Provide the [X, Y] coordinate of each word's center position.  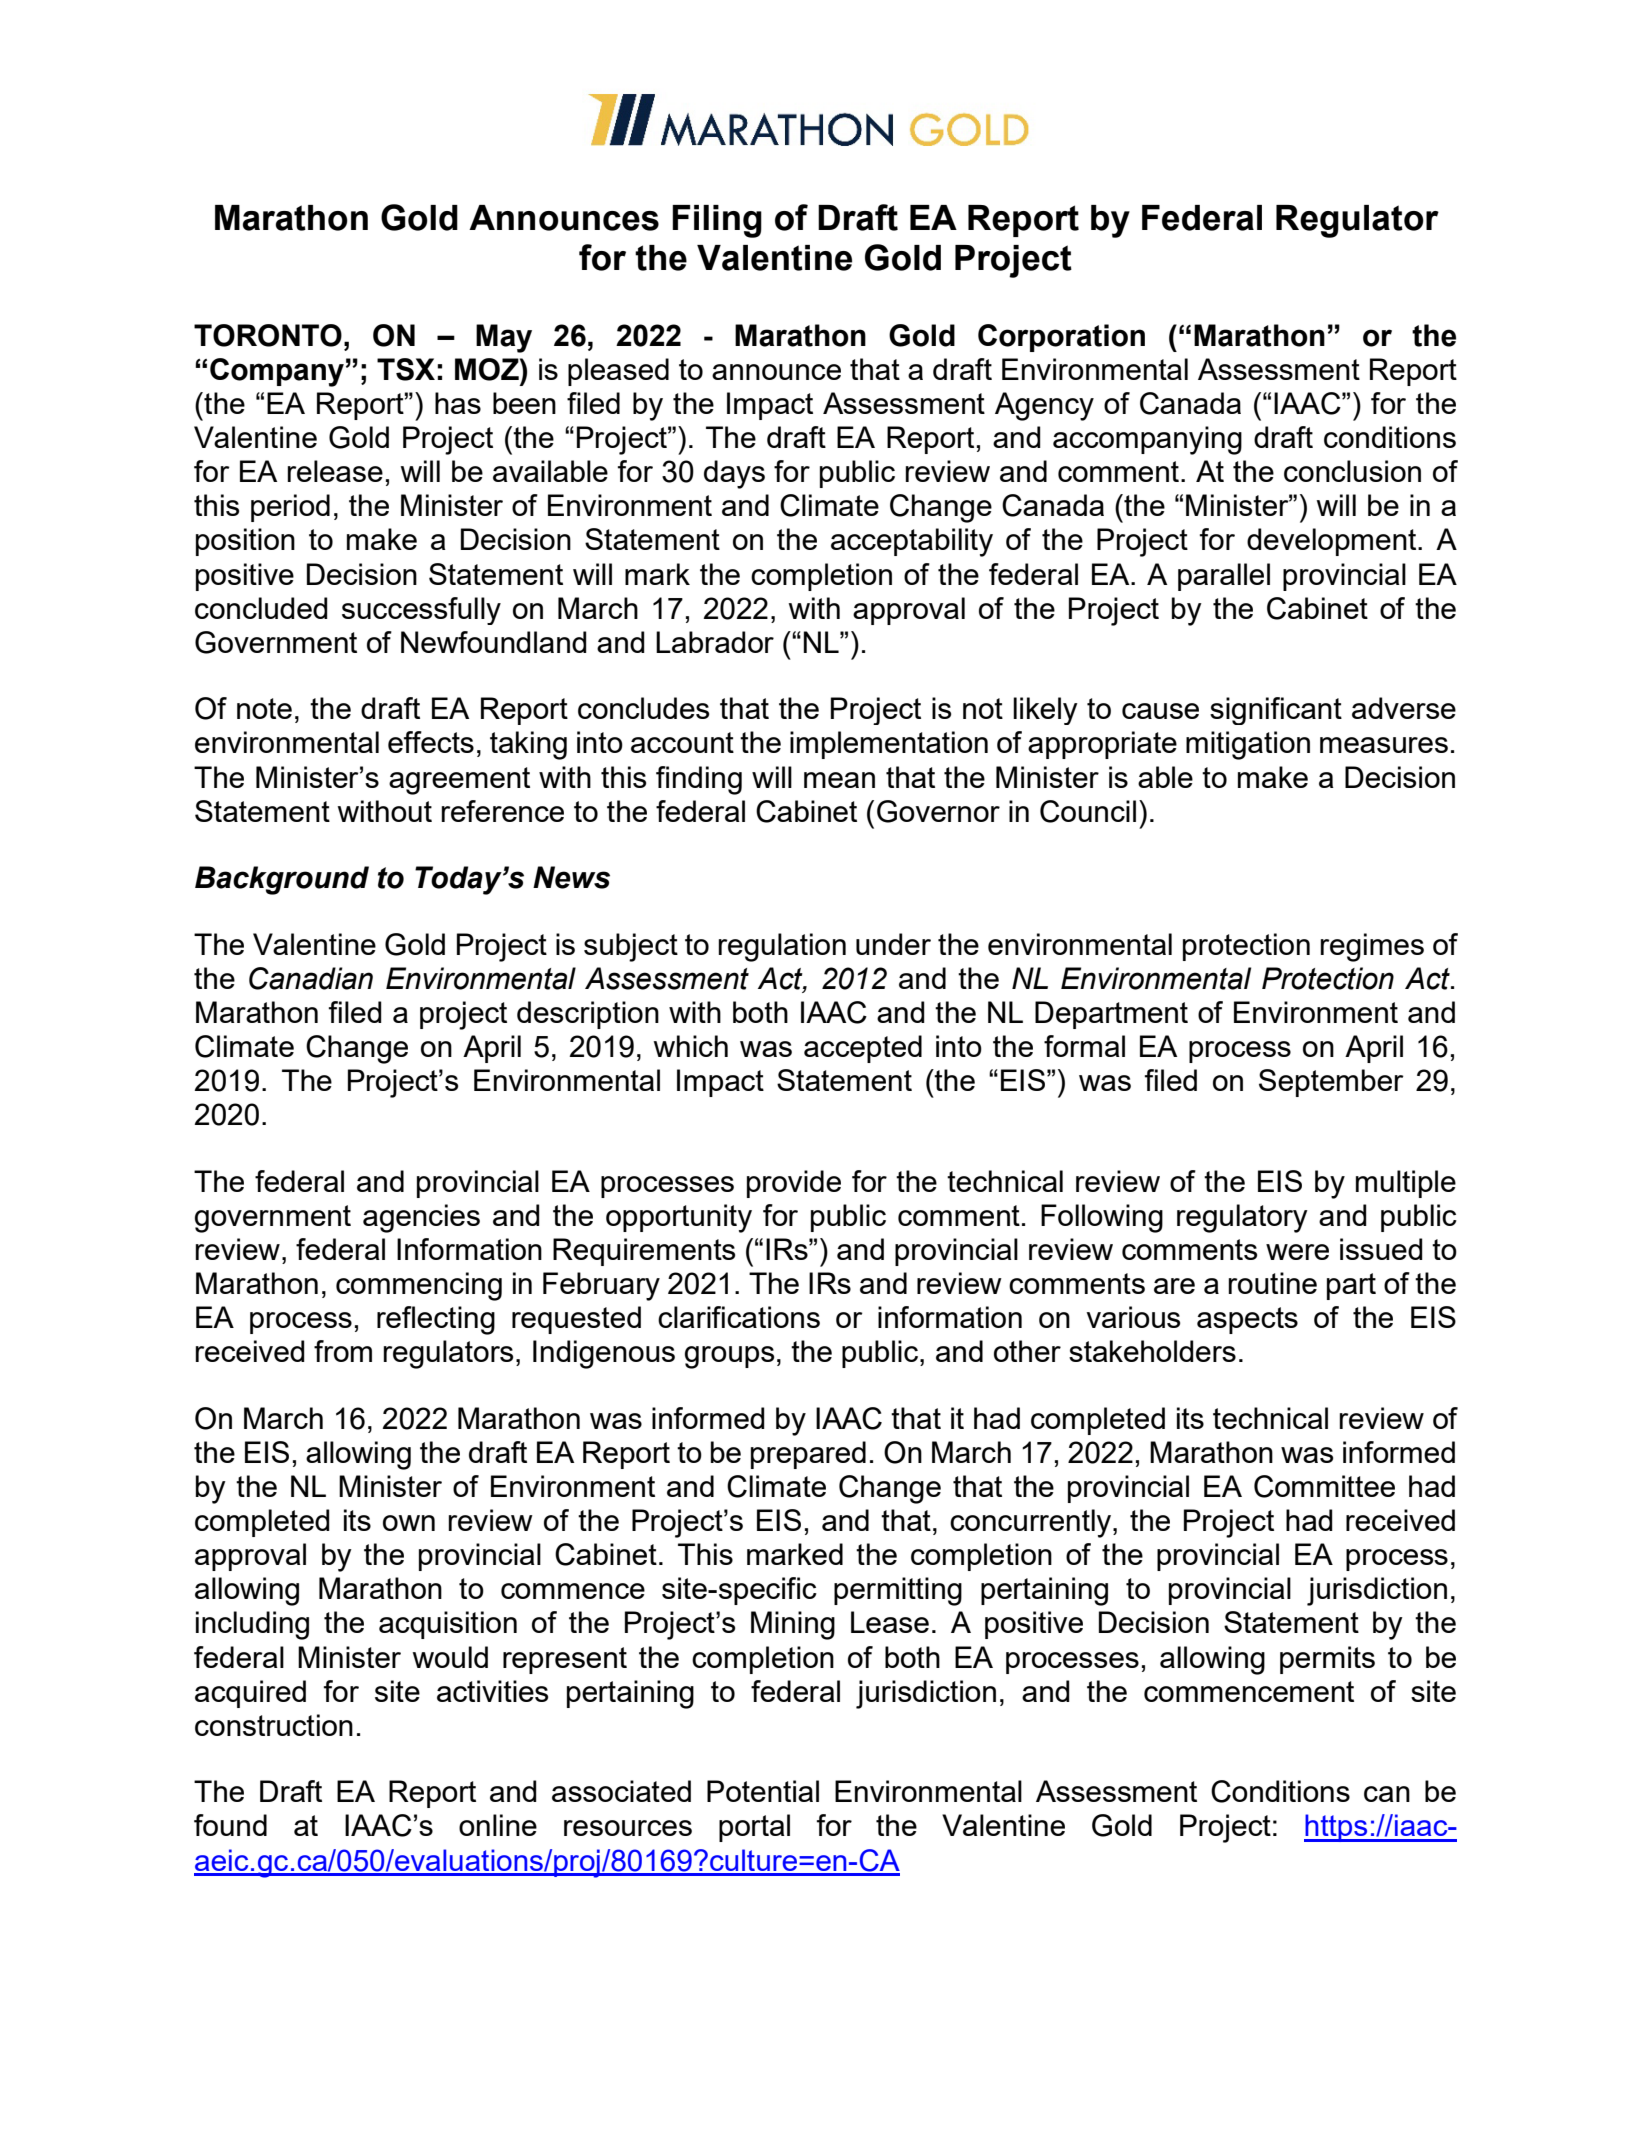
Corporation [1061, 338]
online [498, 1825]
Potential [763, 1791]
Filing [717, 221]
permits [1327, 1660]
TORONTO [268, 335]
